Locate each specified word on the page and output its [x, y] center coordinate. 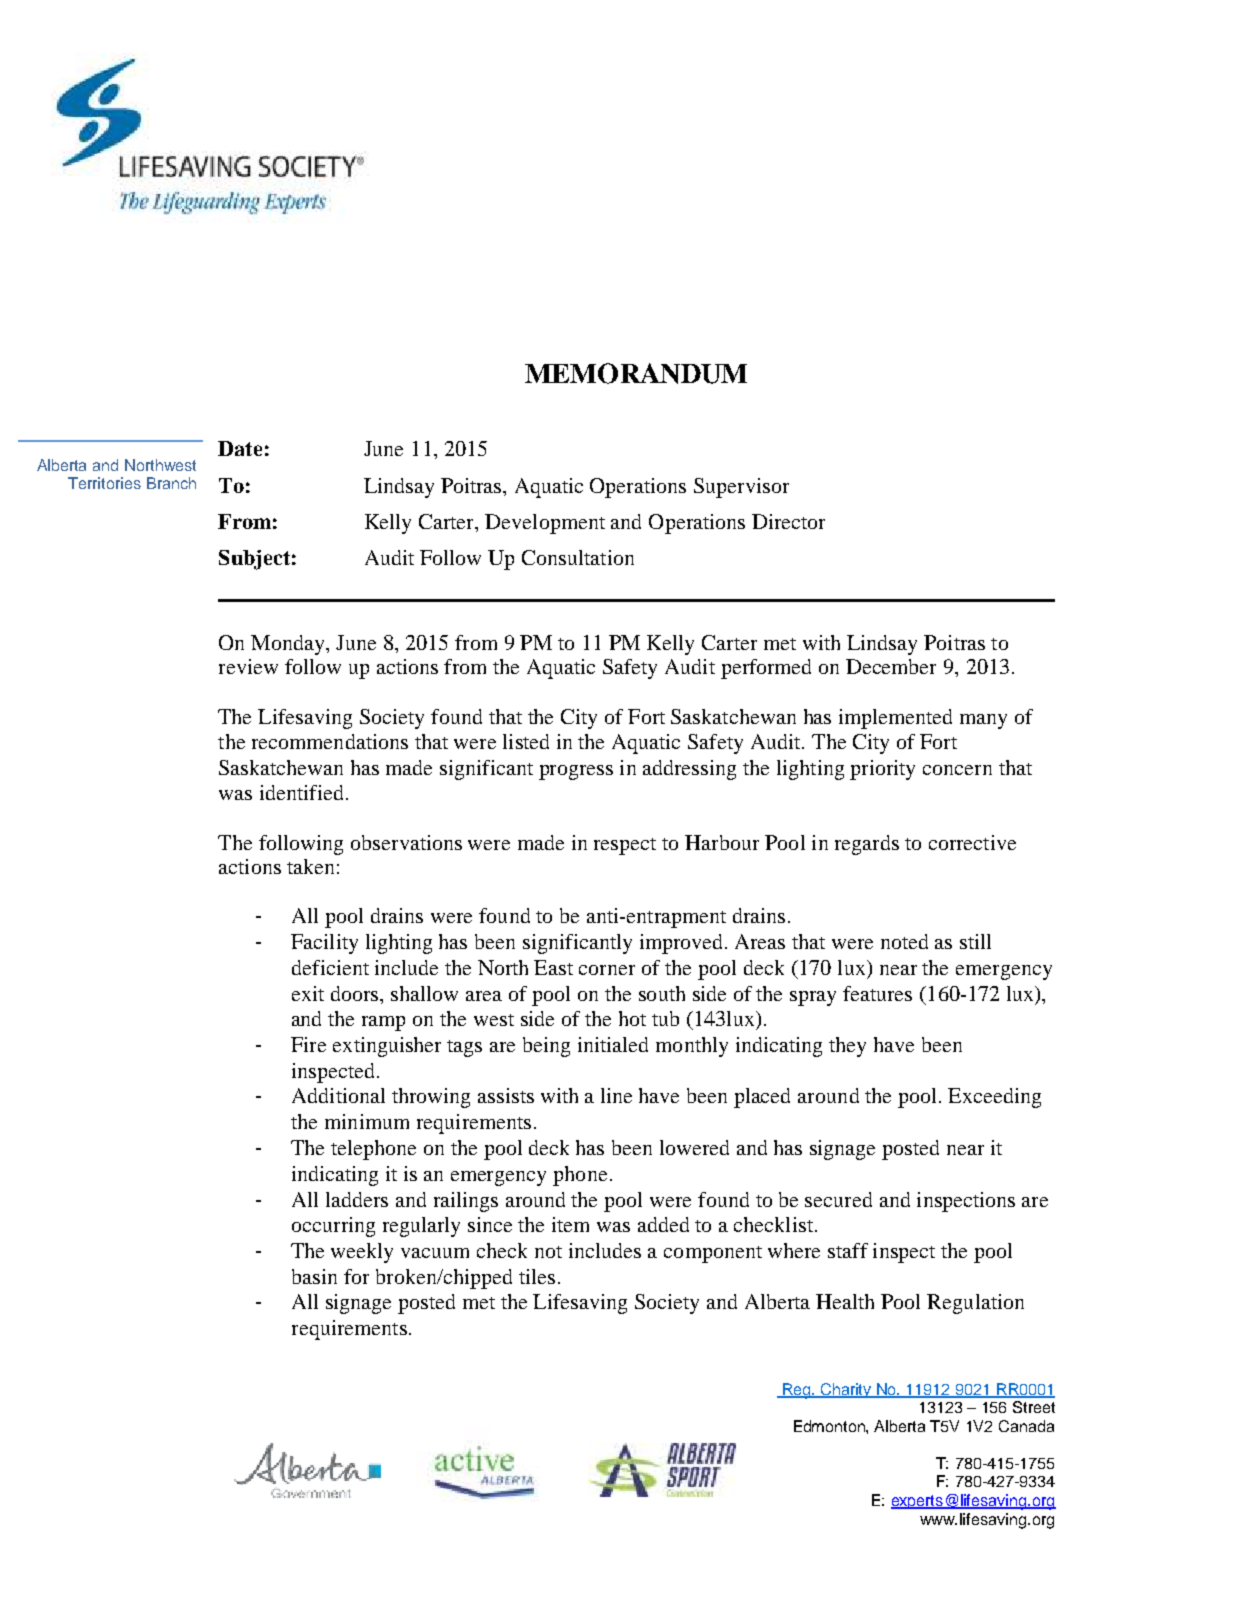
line [616, 1095]
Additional [338, 1095]
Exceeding [994, 1098]
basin [314, 1276]
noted [904, 941]
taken [310, 866]
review [248, 666]
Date [240, 448]
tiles [537, 1276]
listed [526, 741]
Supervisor [741, 488]
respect [625, 846]
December [891, 666]
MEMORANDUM [636, 373]
